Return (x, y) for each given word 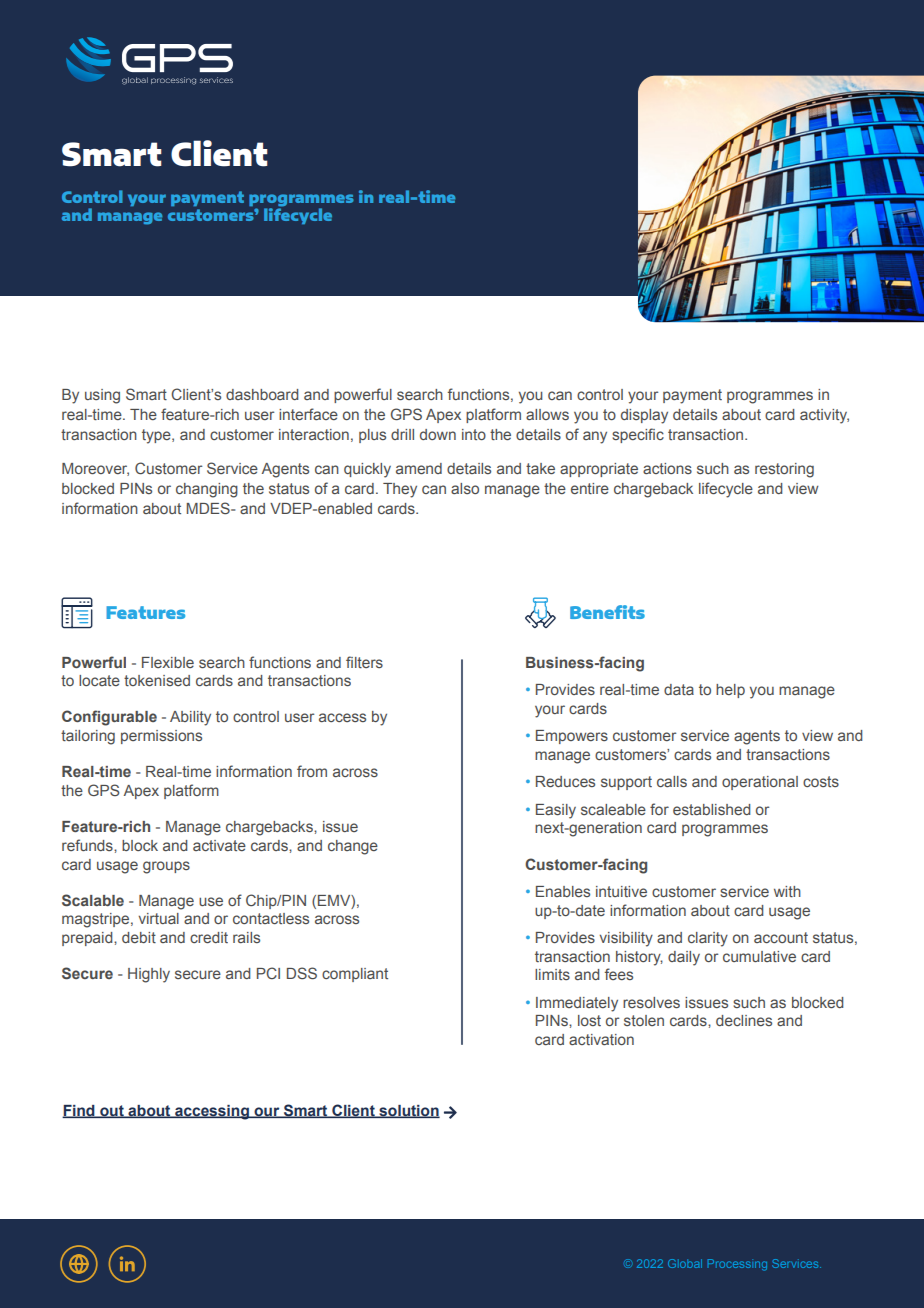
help (730, 691)
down (438, 434)
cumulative (759, 956)
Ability (190, 718)
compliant (355, 975)
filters (364, 662)
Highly (149, 975)
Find (79, 1111)
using (102, 396)
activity (824, 416)
